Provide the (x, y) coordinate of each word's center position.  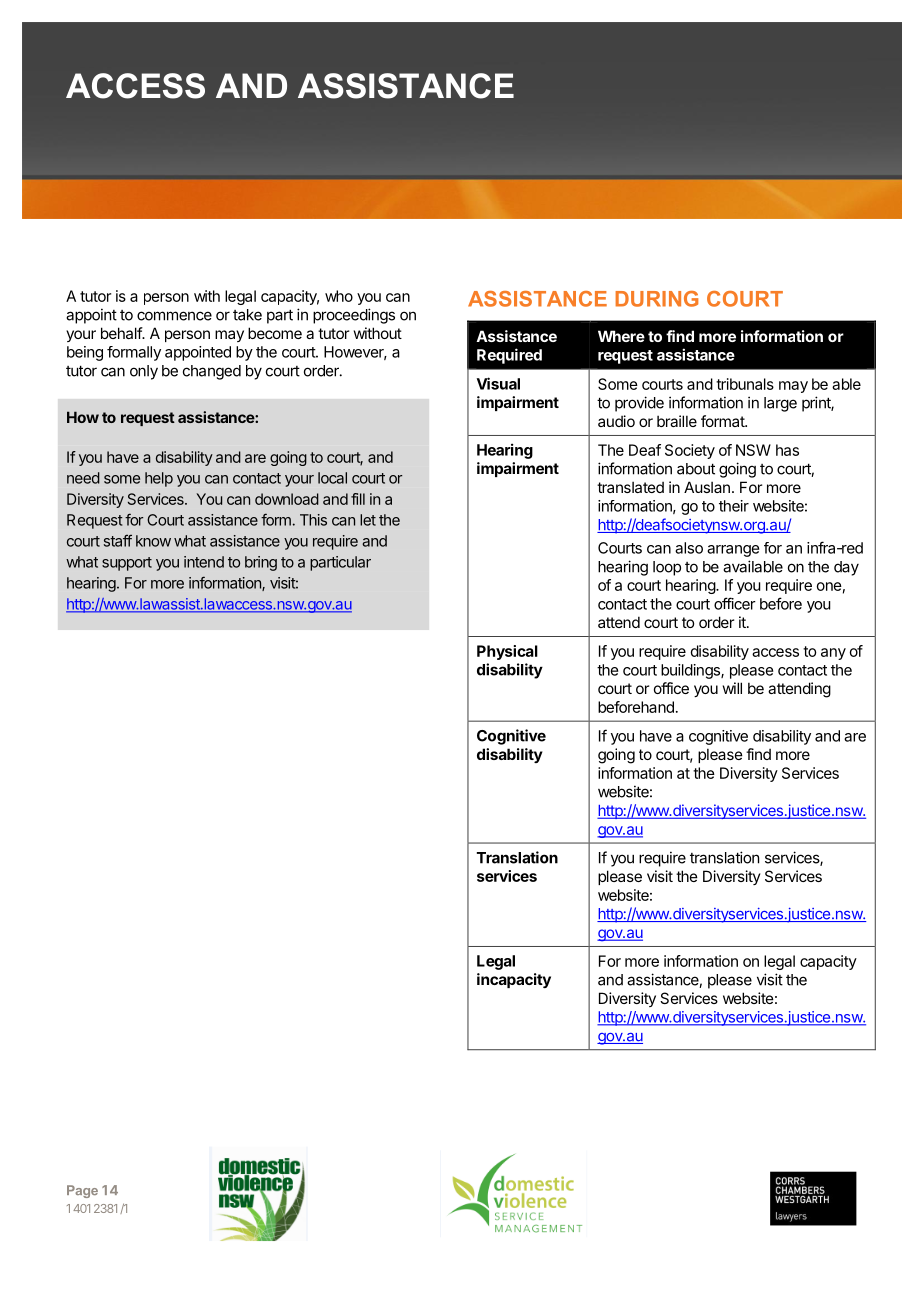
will (732, 688)
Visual (498, 383)
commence (174, 316)
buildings (691, 671)
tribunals (745, 384)
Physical (507, 652)
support (127, 564)
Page (82, 1191)
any (833, 654)
